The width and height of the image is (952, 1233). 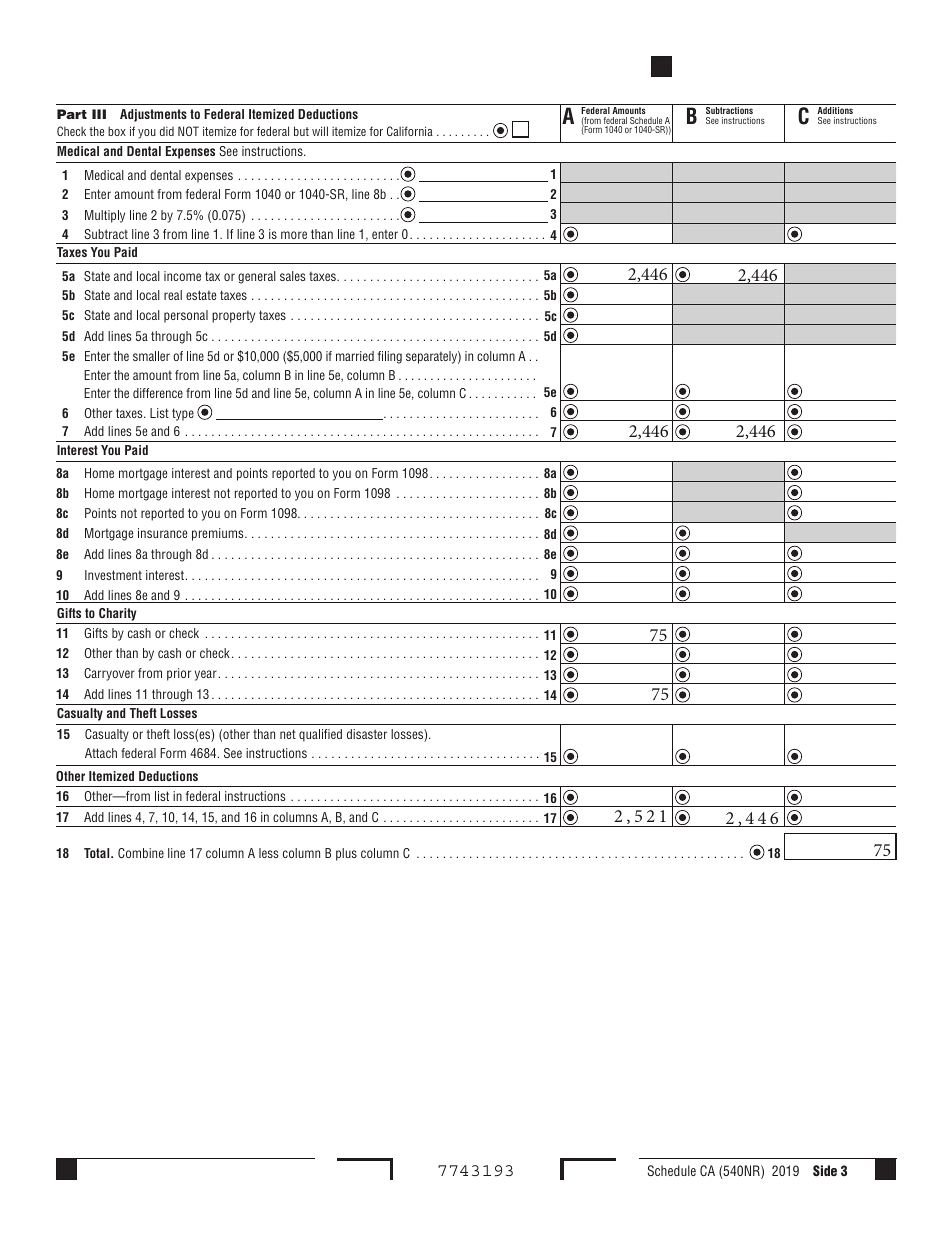 What do you see at coordinates (98, 853) in the image?
I see `Total` at bounding box center [98, 853].
